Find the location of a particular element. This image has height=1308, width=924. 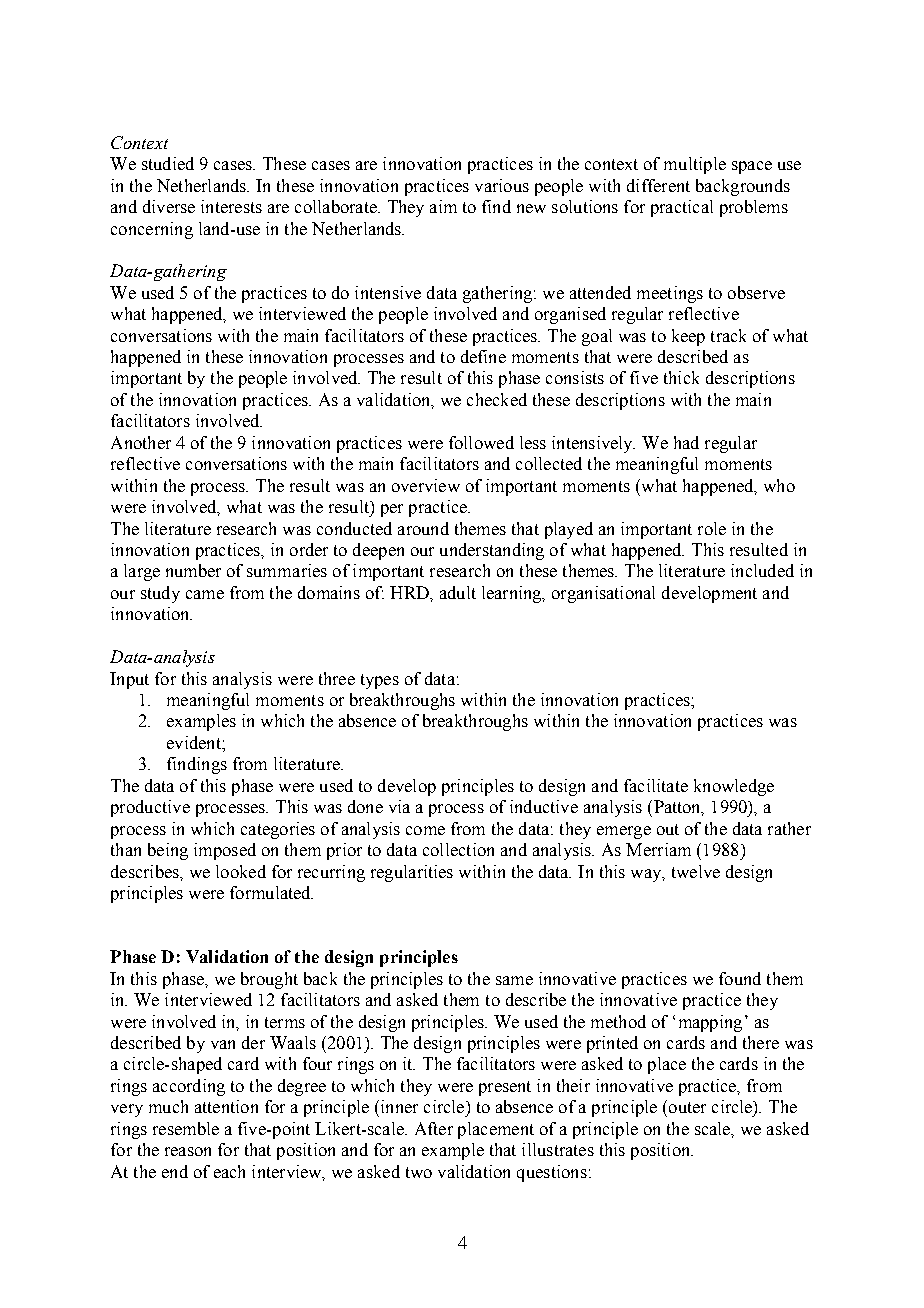

interests is located at coordinates (231, 206).
